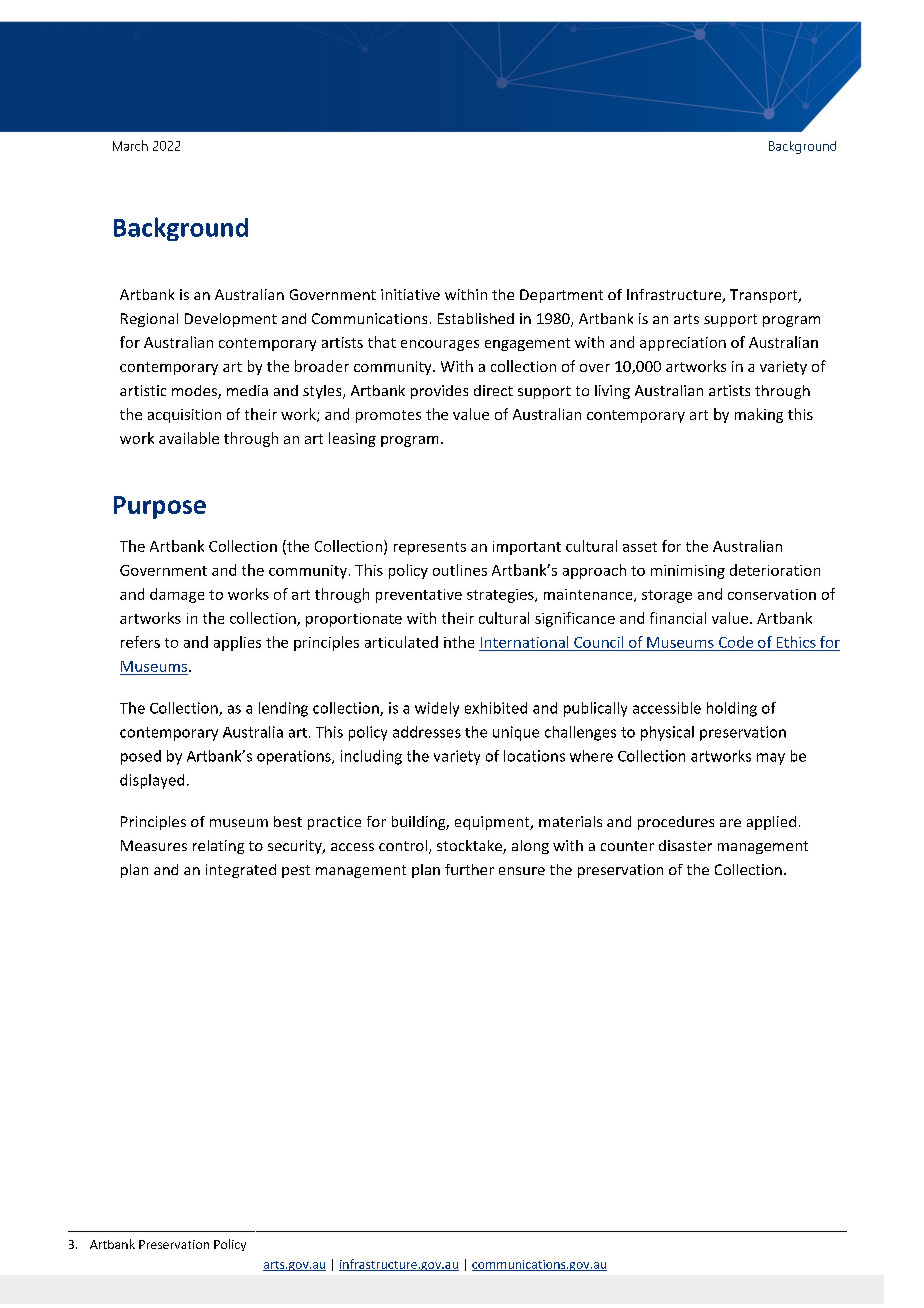  What do you see at coordinates (678, 618) in the screenshot?
I see `financial` at bounding box center [678, 618].
